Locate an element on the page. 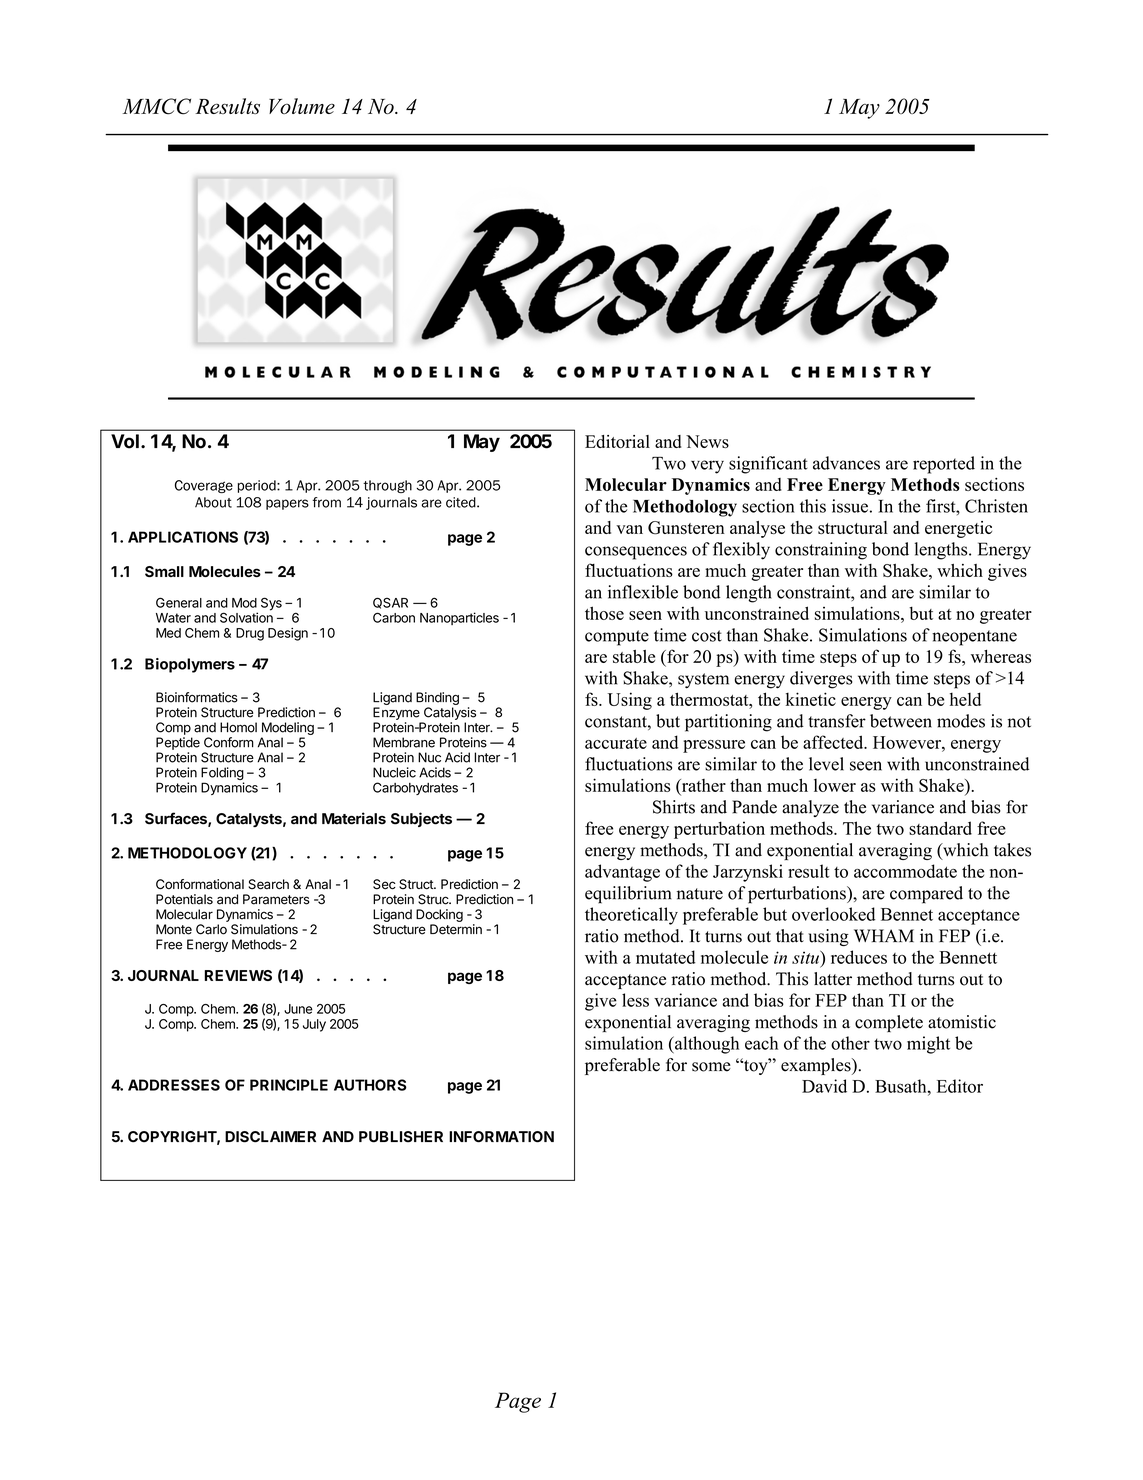 Image resolution: width=1143 pixels, height=1480 pixels. PRINCIPLE is located at coordinates (289, 1085).
